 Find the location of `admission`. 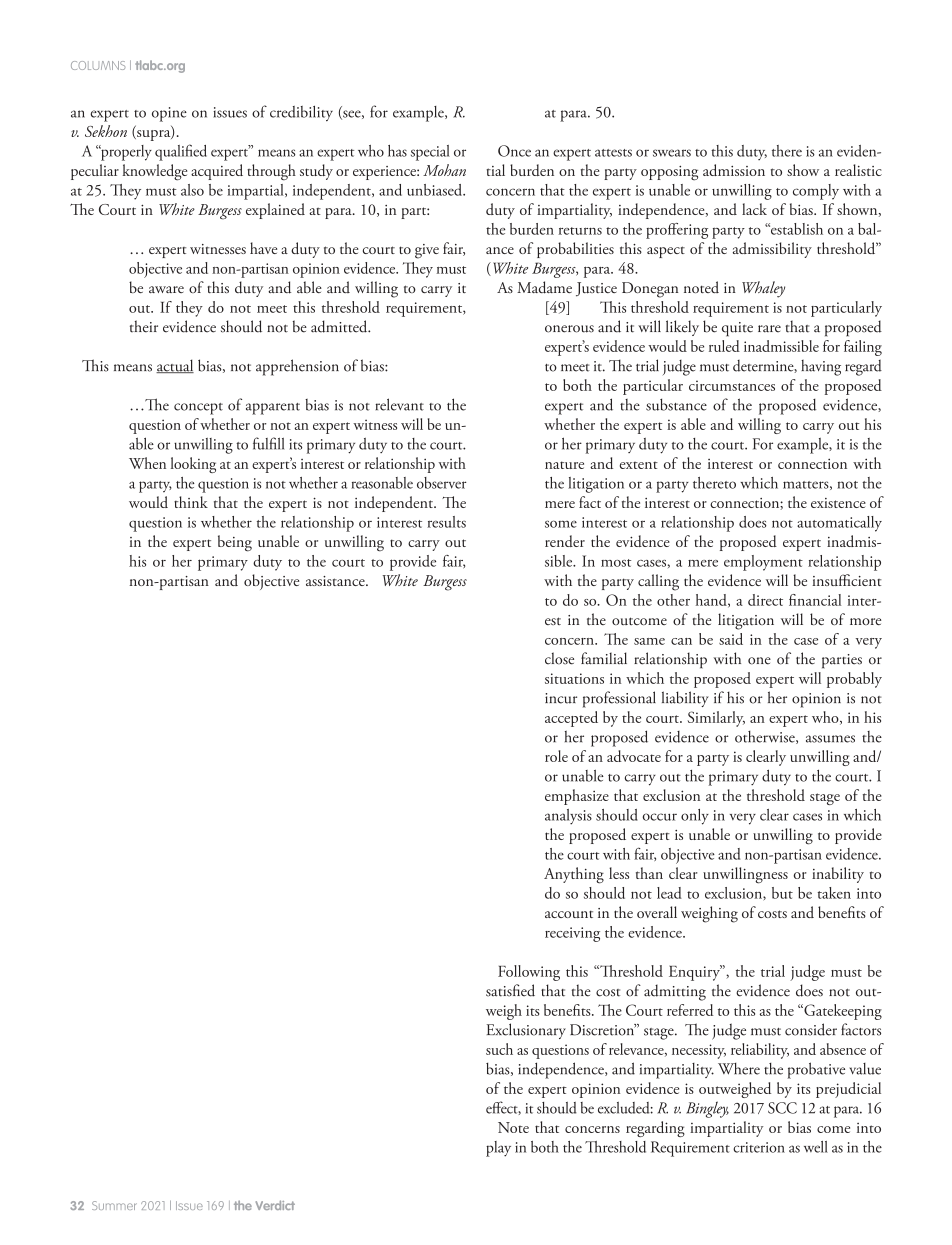

admission is located at coordinates (734, 170).
